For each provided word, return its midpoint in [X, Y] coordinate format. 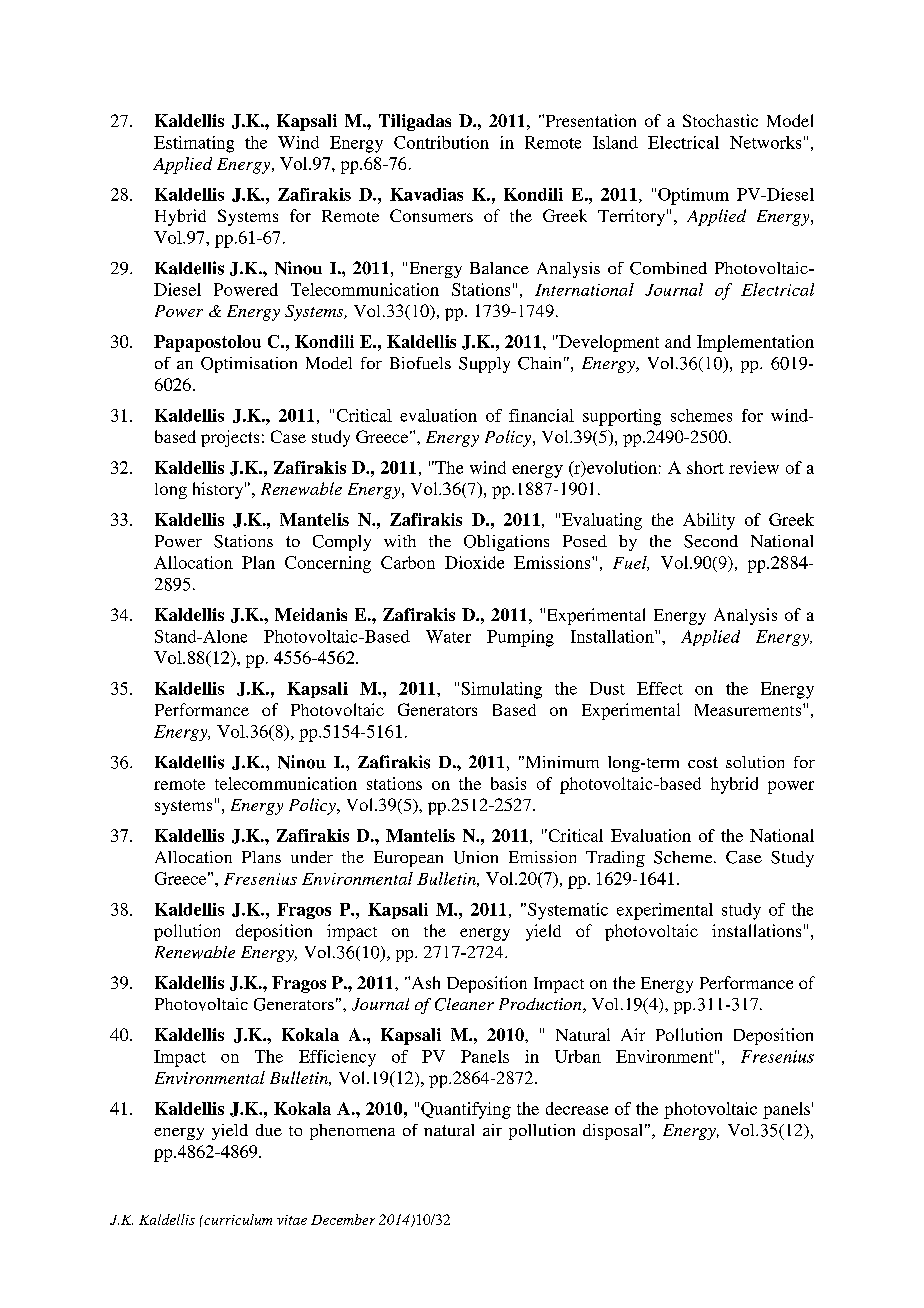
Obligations [506, 543]
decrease [577, 1108]
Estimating [194, 144]
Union [476, 857]
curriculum [237, 1219]
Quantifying [466, 1110]
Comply [342, 543]
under [312, 857]
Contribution [441, 142]
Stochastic [720, 120]
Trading [615, 859]
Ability [709, 521]
